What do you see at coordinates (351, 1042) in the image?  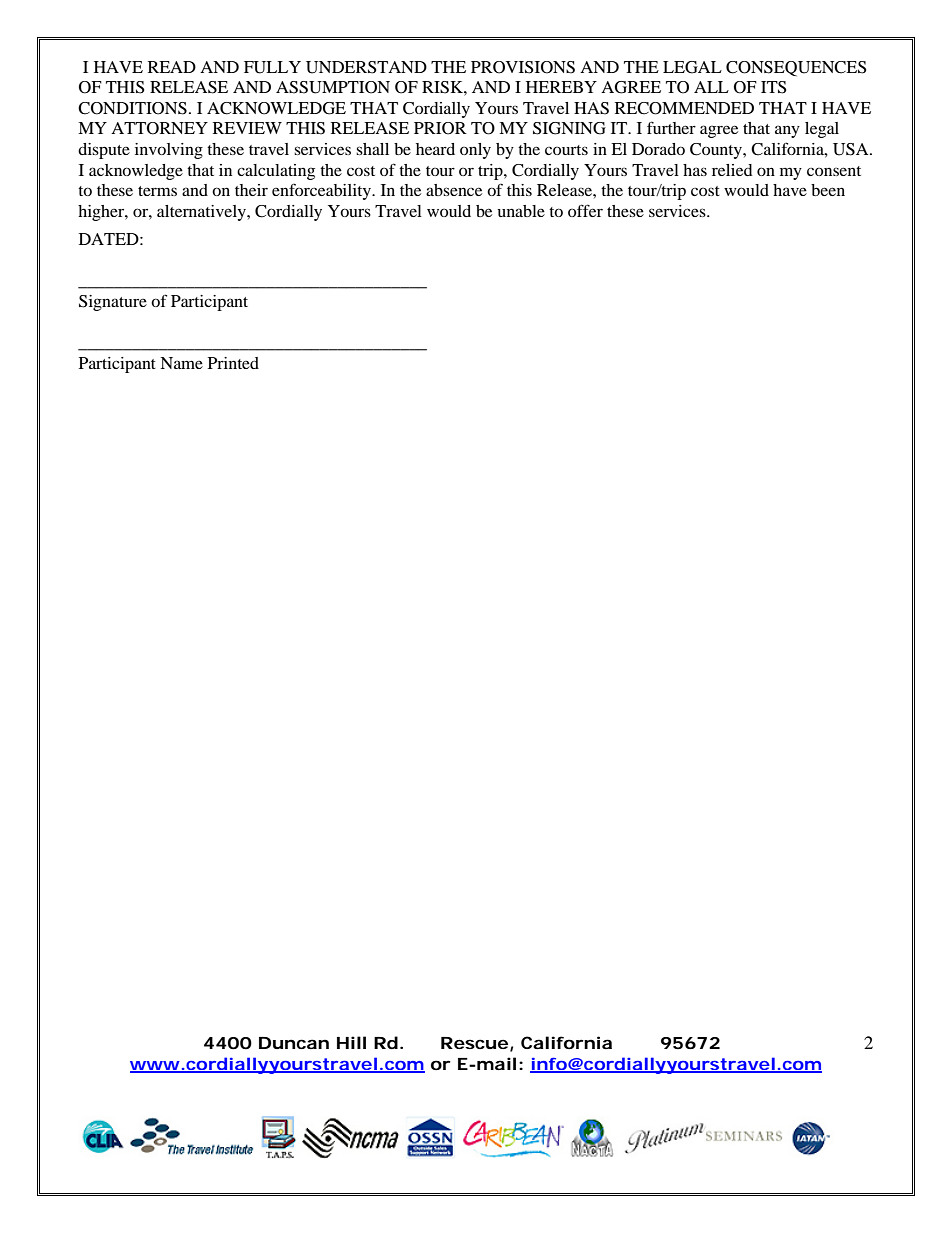 I see `Hill` at bounding box center [351, 1042].
